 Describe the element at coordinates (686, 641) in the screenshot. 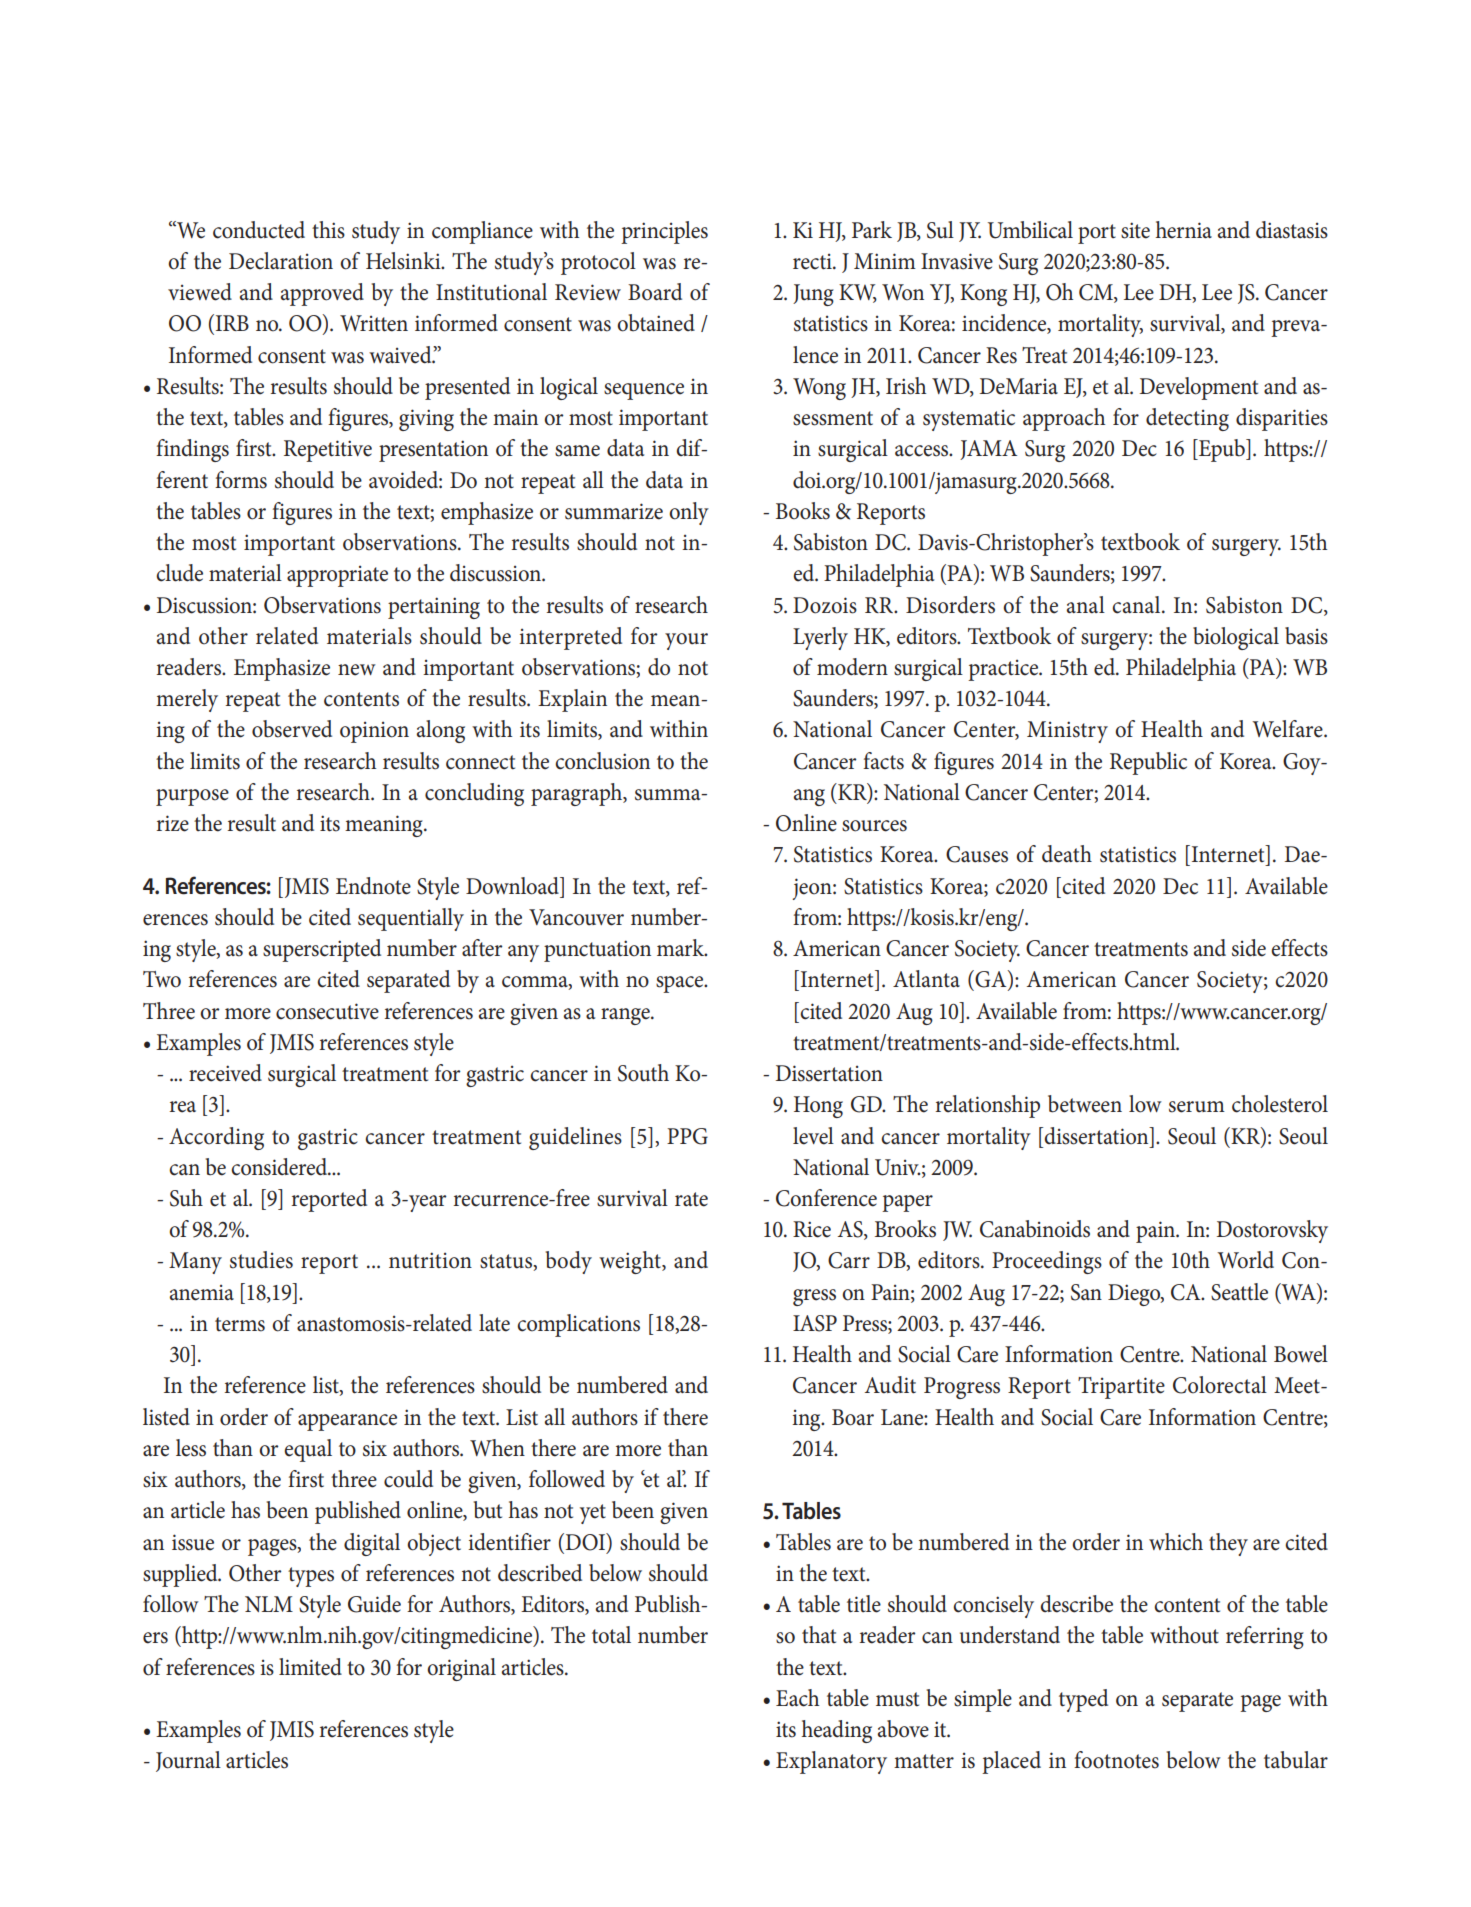

I see `your` at that location.
